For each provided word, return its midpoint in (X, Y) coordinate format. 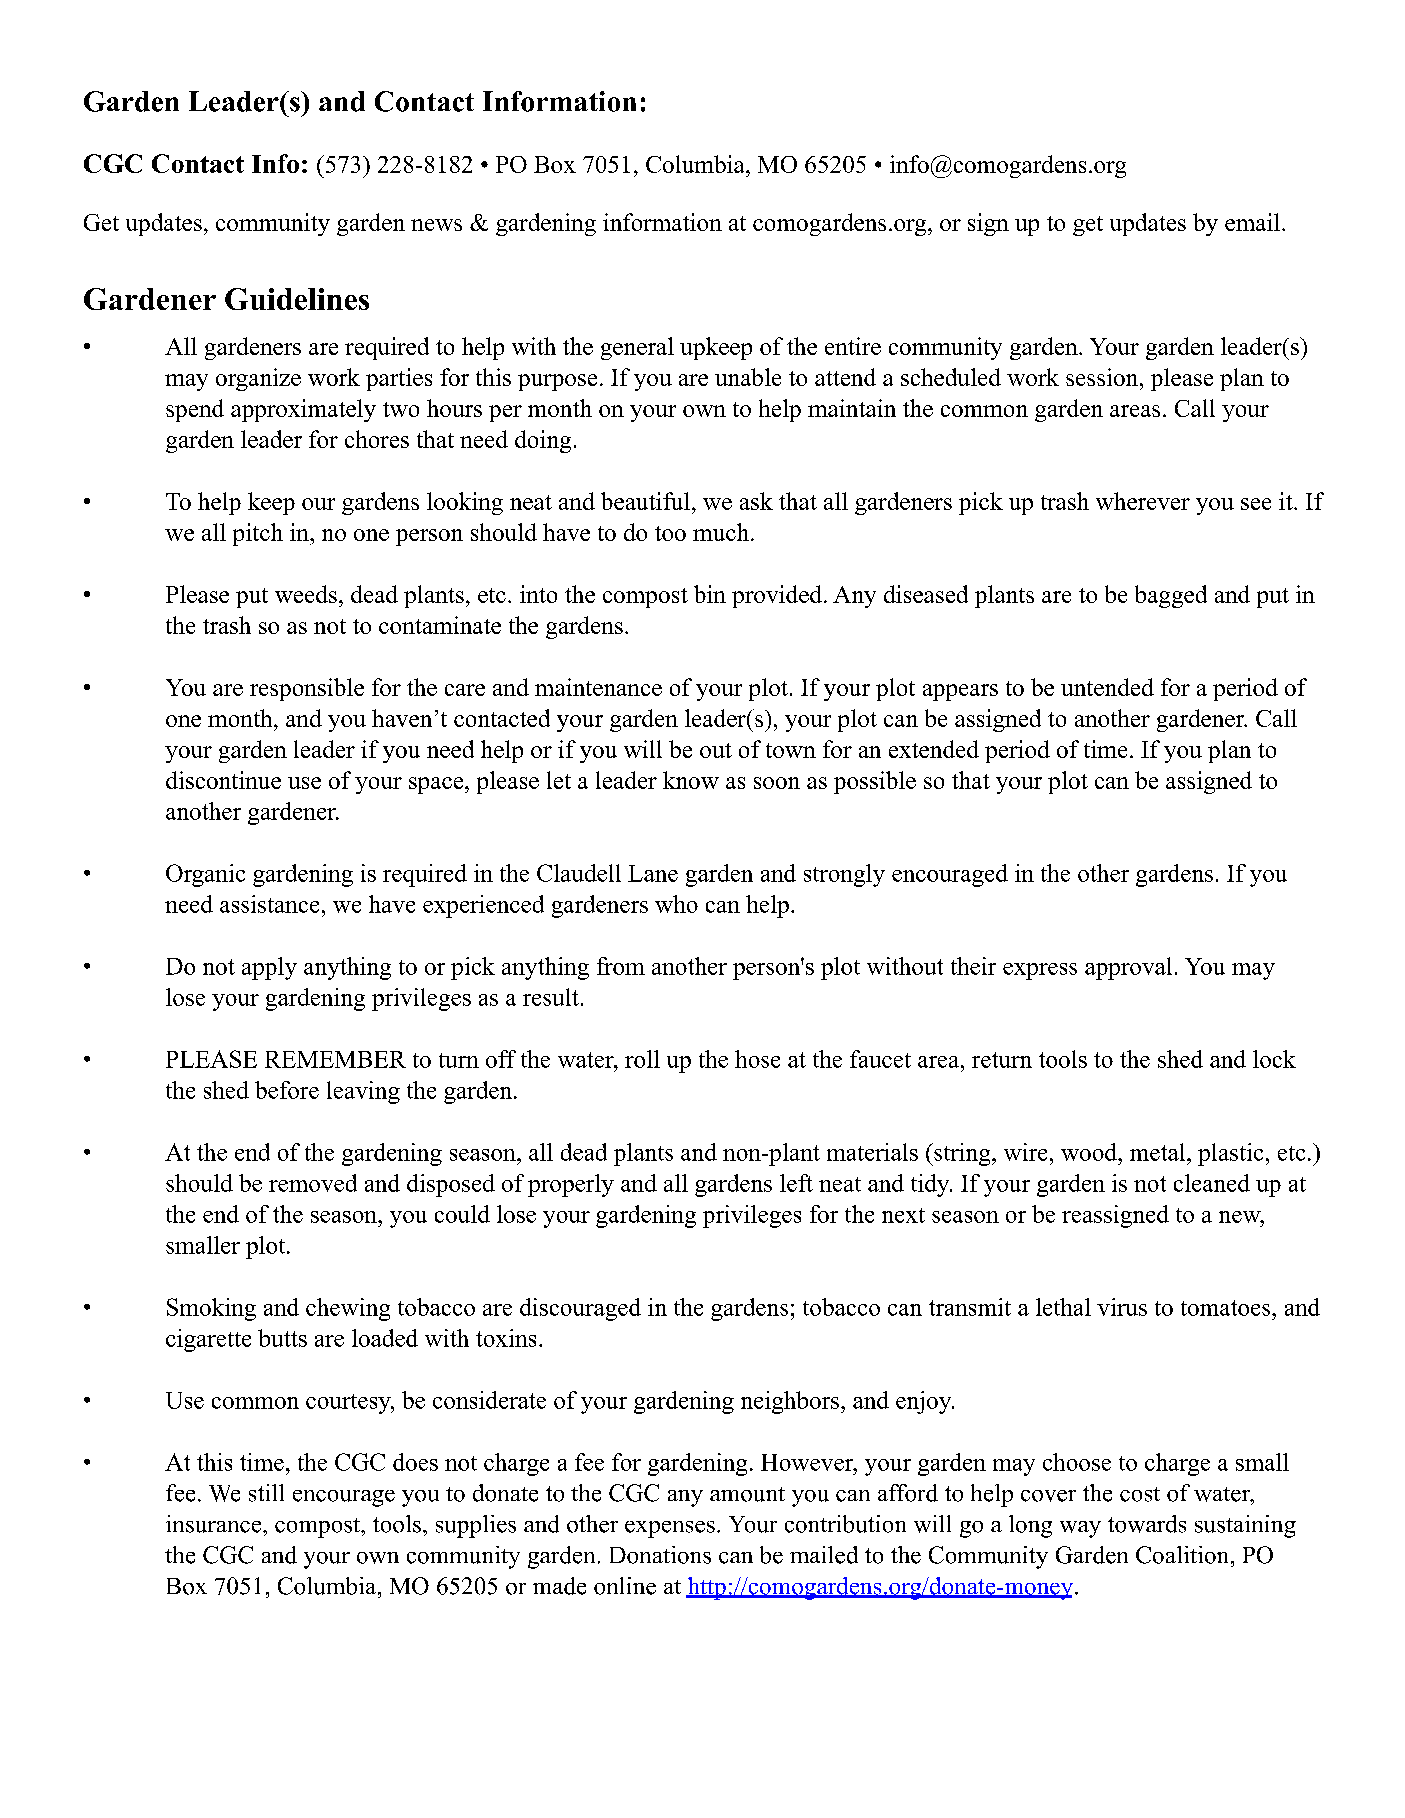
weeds (306, 594)
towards (1147, 1524)
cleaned (1212, 1183)
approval (1128, 968)
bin (710, 594)
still (266, 1493)
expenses (670, 1529)
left (796, 1183)
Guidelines (297, 299)
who (676, 904)
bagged (1171, 596)
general (637, 348)
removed (313, 1183)
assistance (269, 904)
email (1254, 222)
